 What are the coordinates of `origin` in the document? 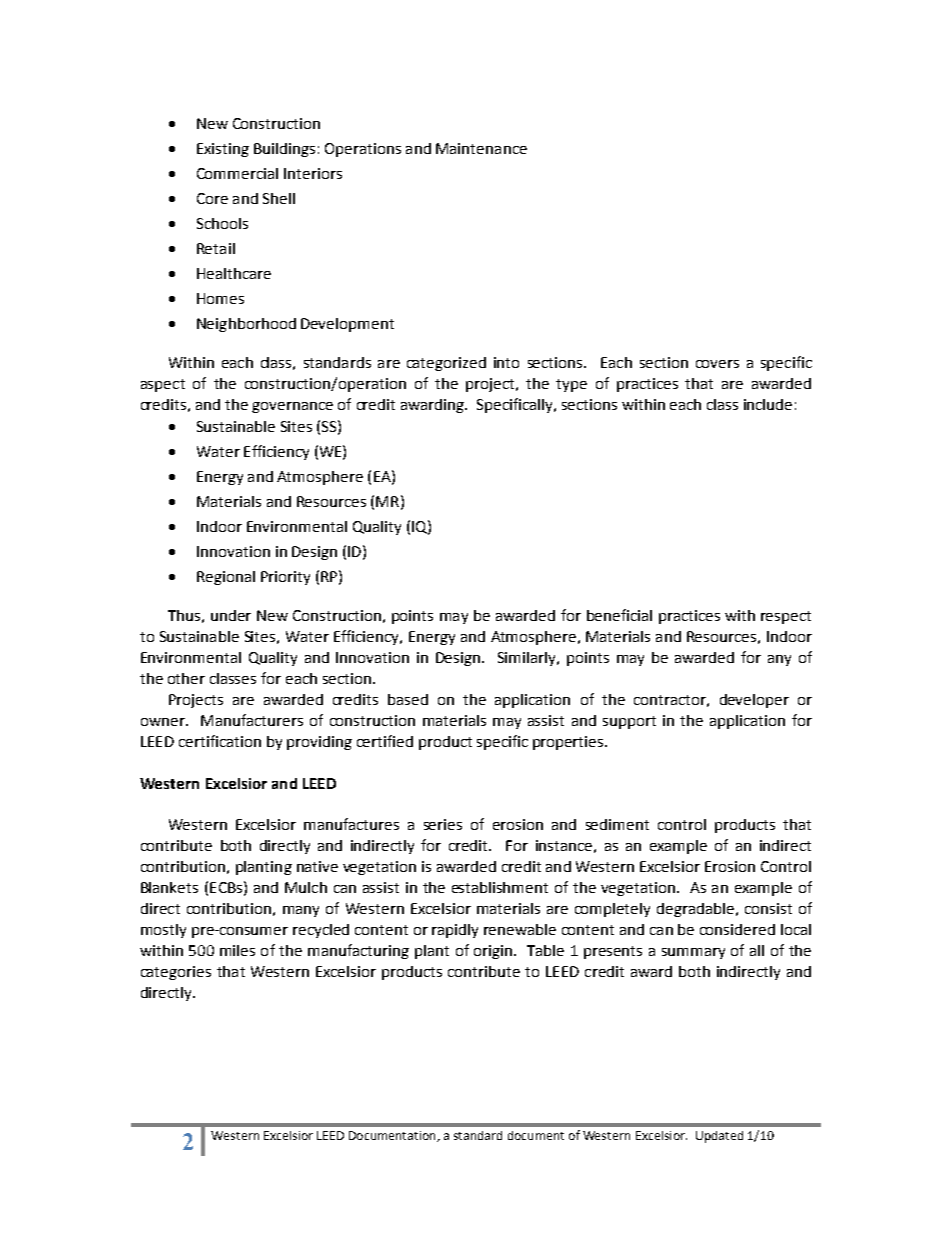 It's located at (494, 952).
